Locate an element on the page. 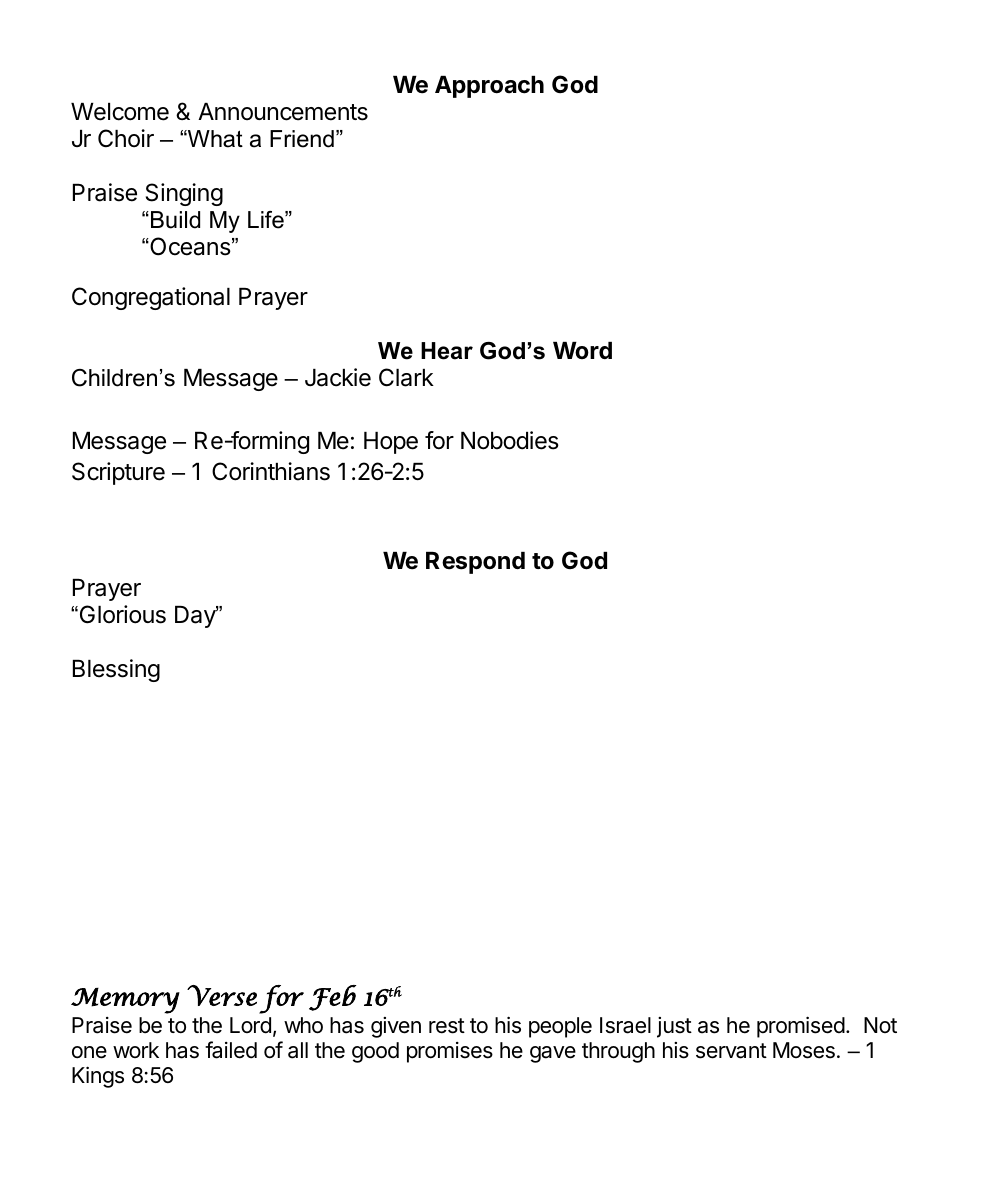  promised is located at coordinates (801, 1027).
